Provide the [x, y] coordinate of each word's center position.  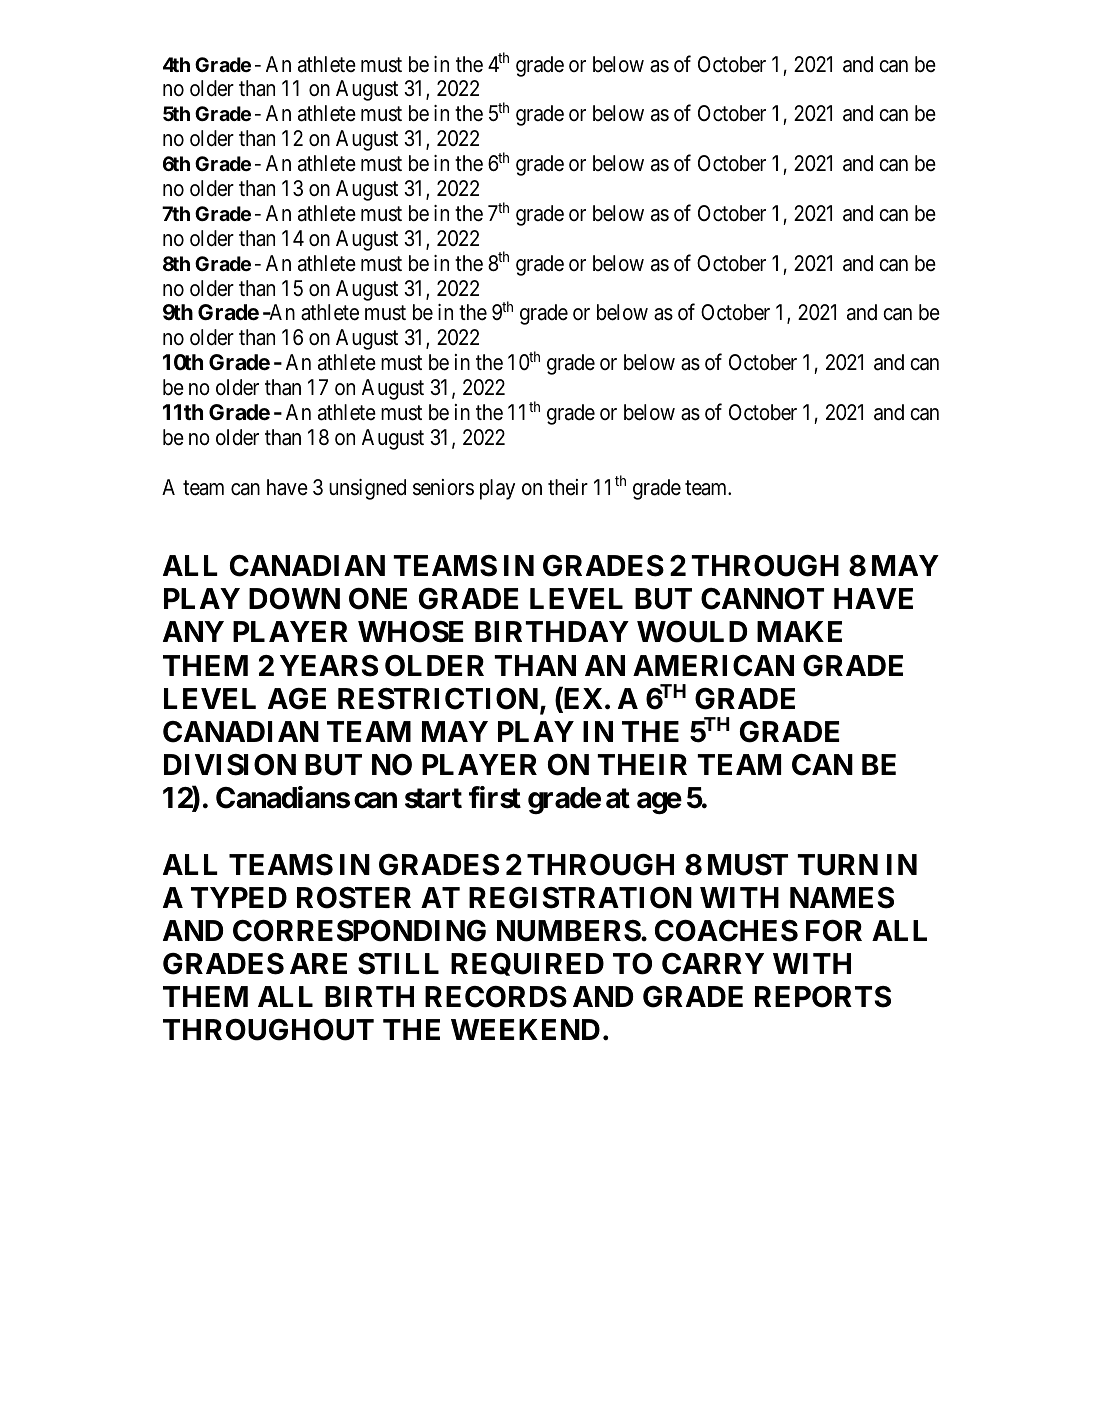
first [495, 797]
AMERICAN [713, 666]
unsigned [367, 489]
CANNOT [762, 599]
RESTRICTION [438, 699]
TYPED [239, 897]
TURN [837, 865]
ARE [318, 963]
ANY [193, 631]
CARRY [713, 964]
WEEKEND [525, 1029]
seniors [443, 487]
